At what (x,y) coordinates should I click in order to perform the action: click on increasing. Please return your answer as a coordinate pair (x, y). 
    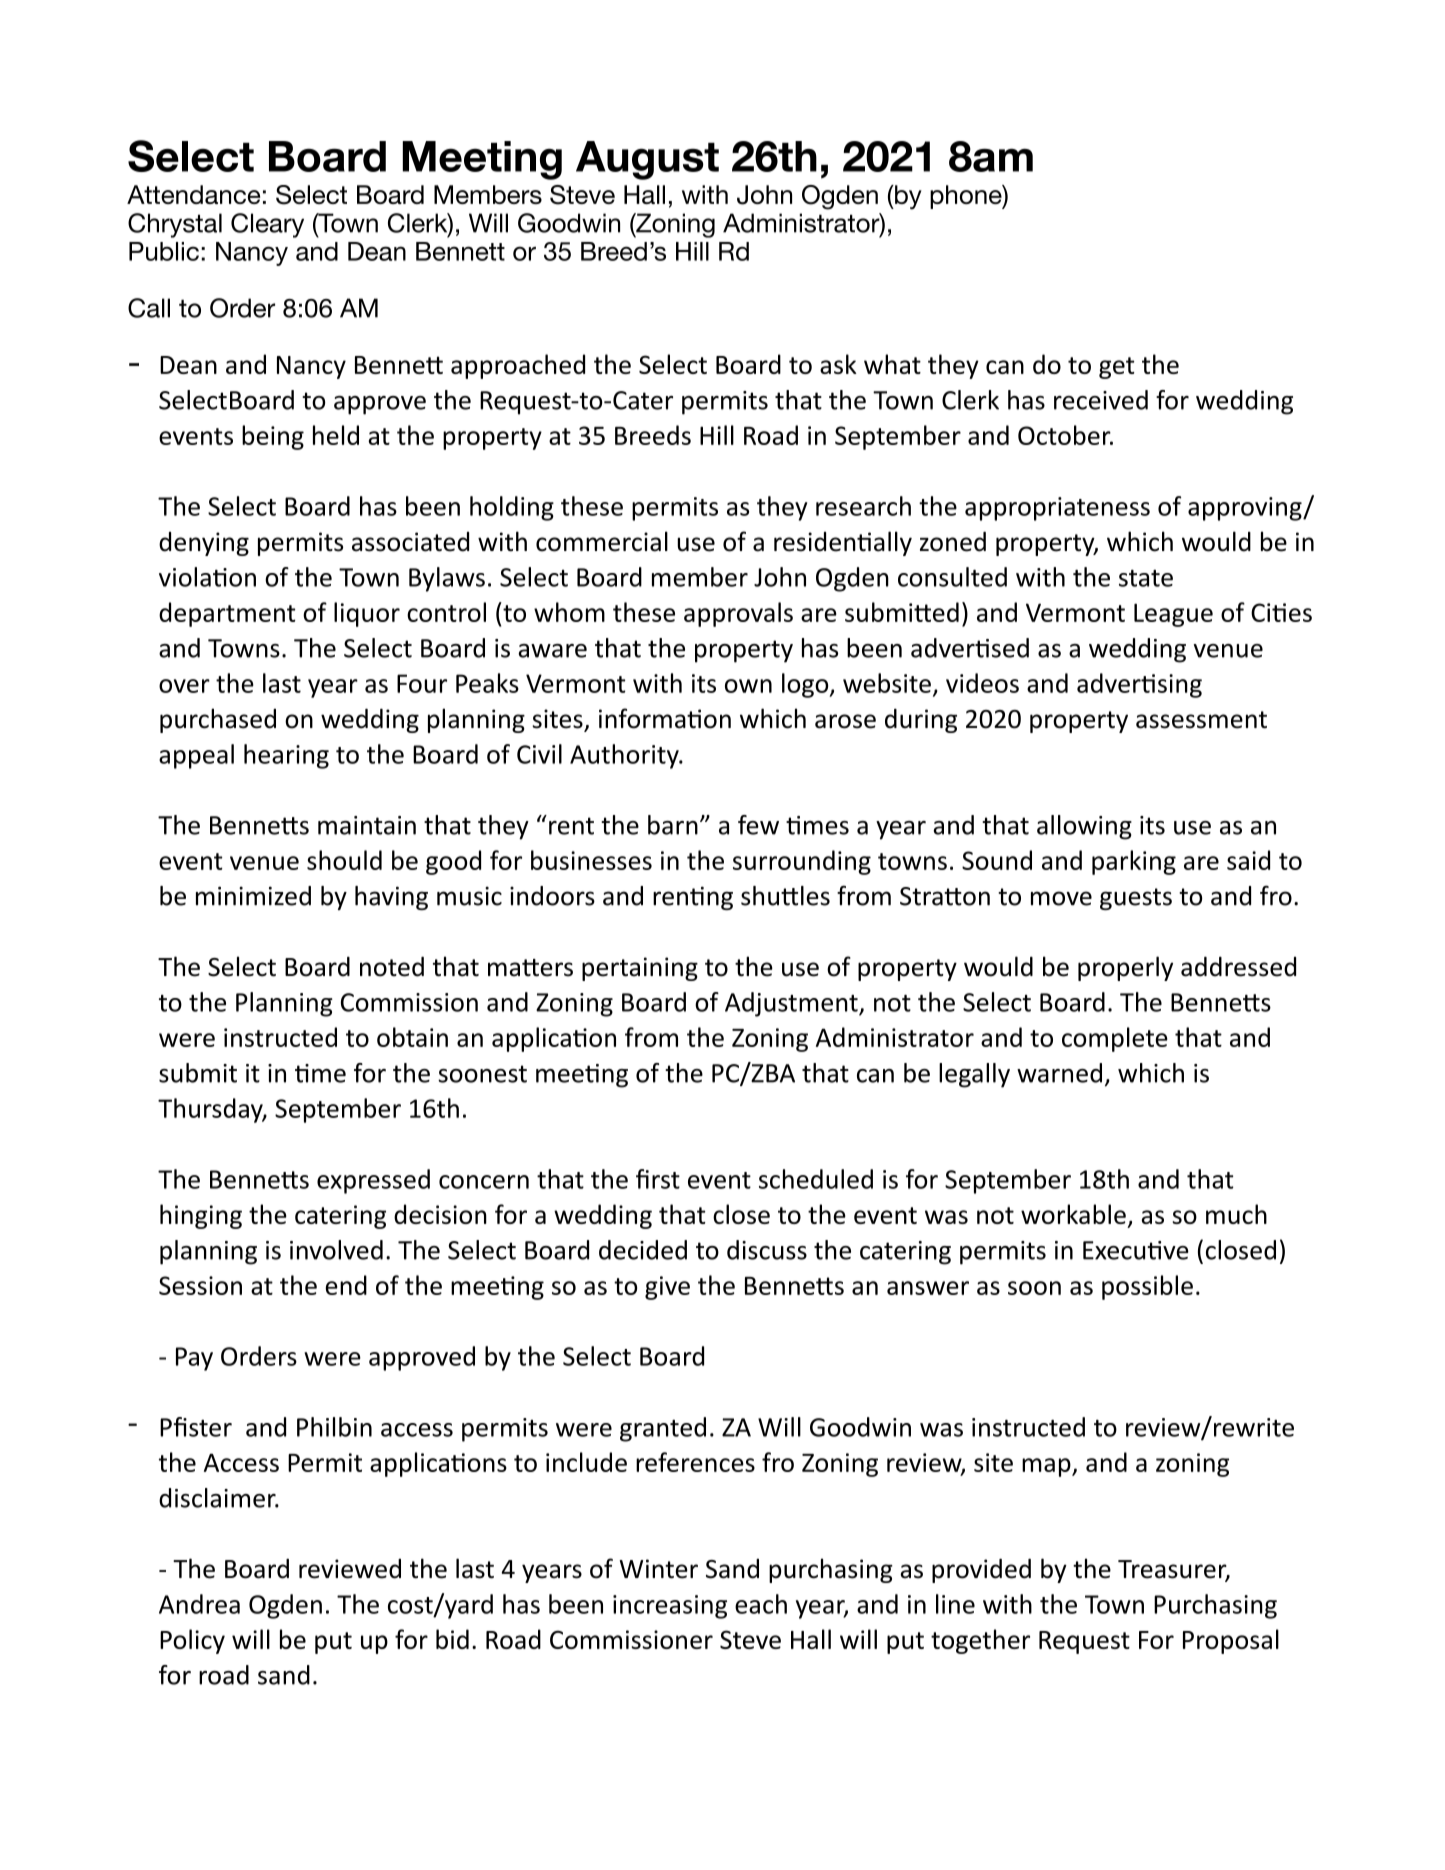
    Looking at the image, I should click on (670, 1607).
